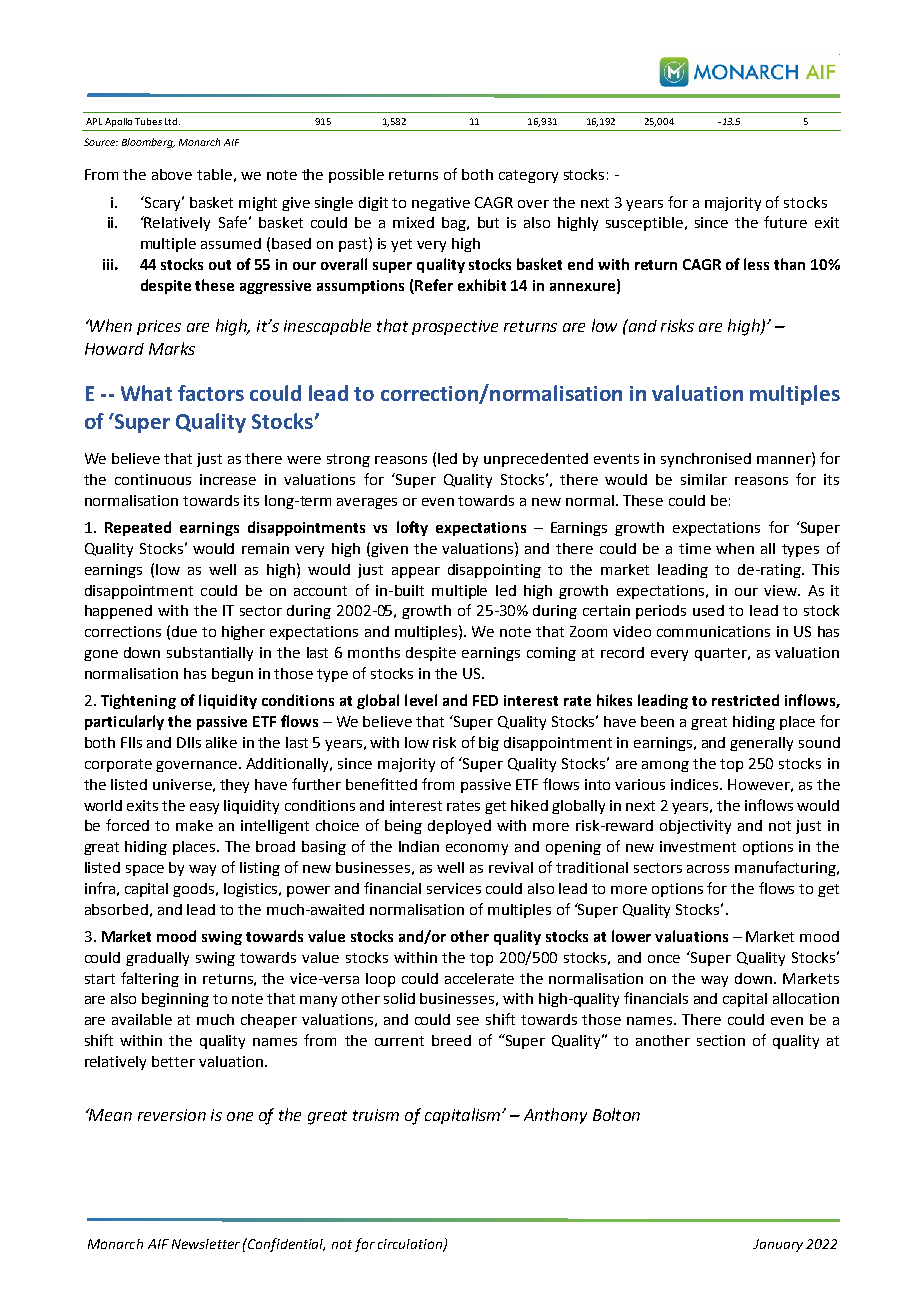 This page has width=924, height=1308. Describe the element at coordinates (785, 222) in the page. I see `future` at that location.
